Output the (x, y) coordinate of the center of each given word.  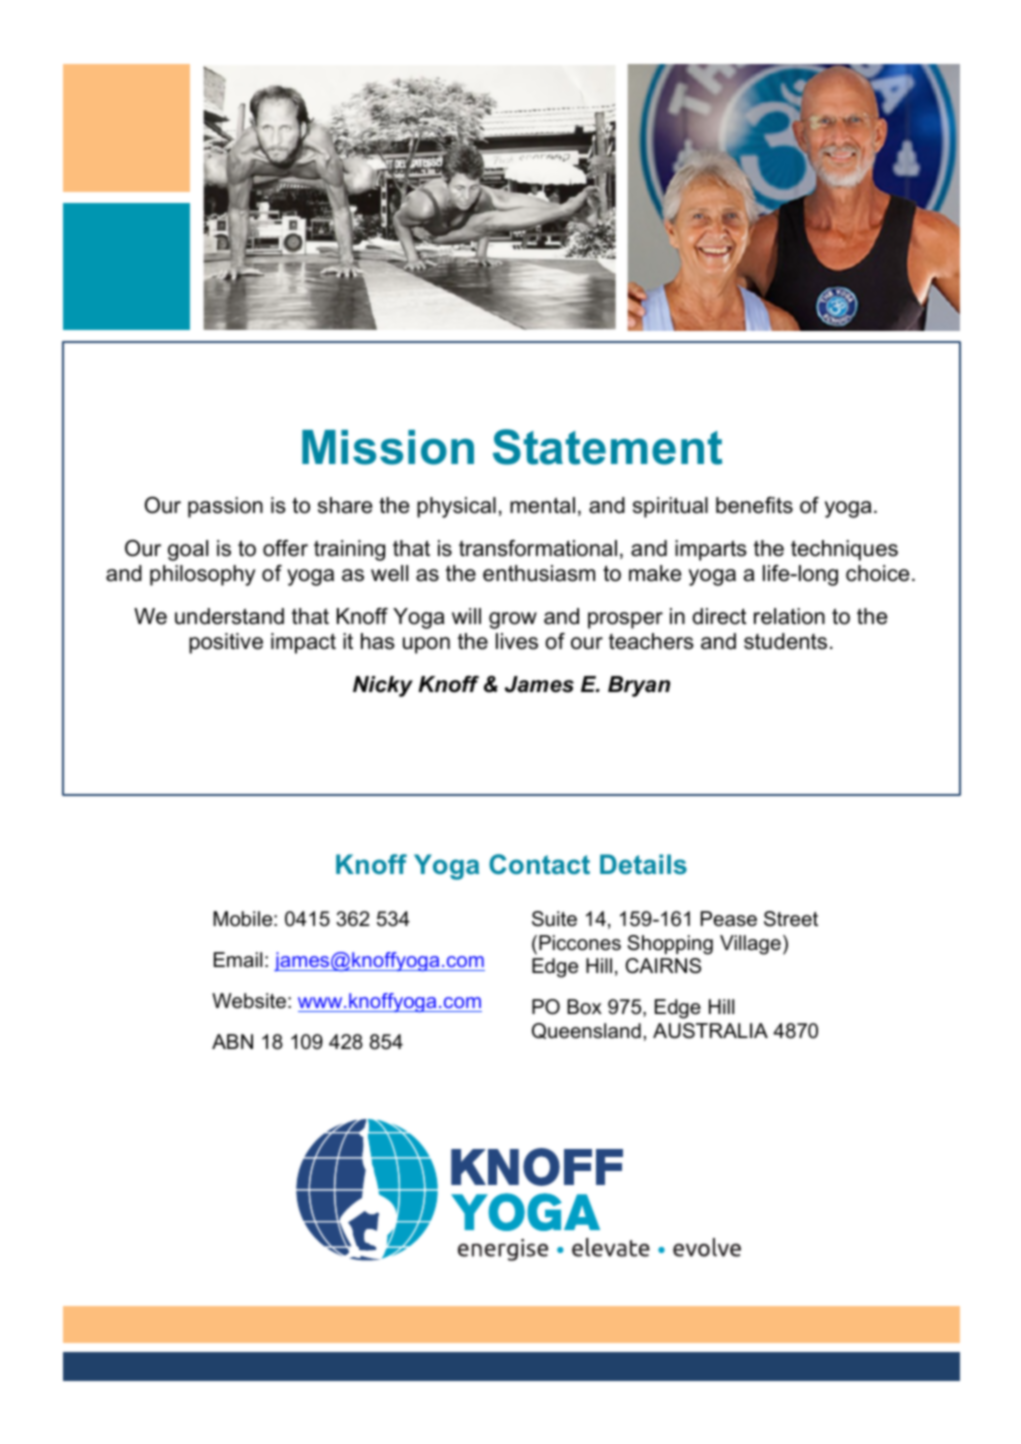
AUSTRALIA (710, 1031)
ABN (232, 1041)
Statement (607, 447)
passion (225, 507)
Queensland (586, 1031)
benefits (754, 505)
